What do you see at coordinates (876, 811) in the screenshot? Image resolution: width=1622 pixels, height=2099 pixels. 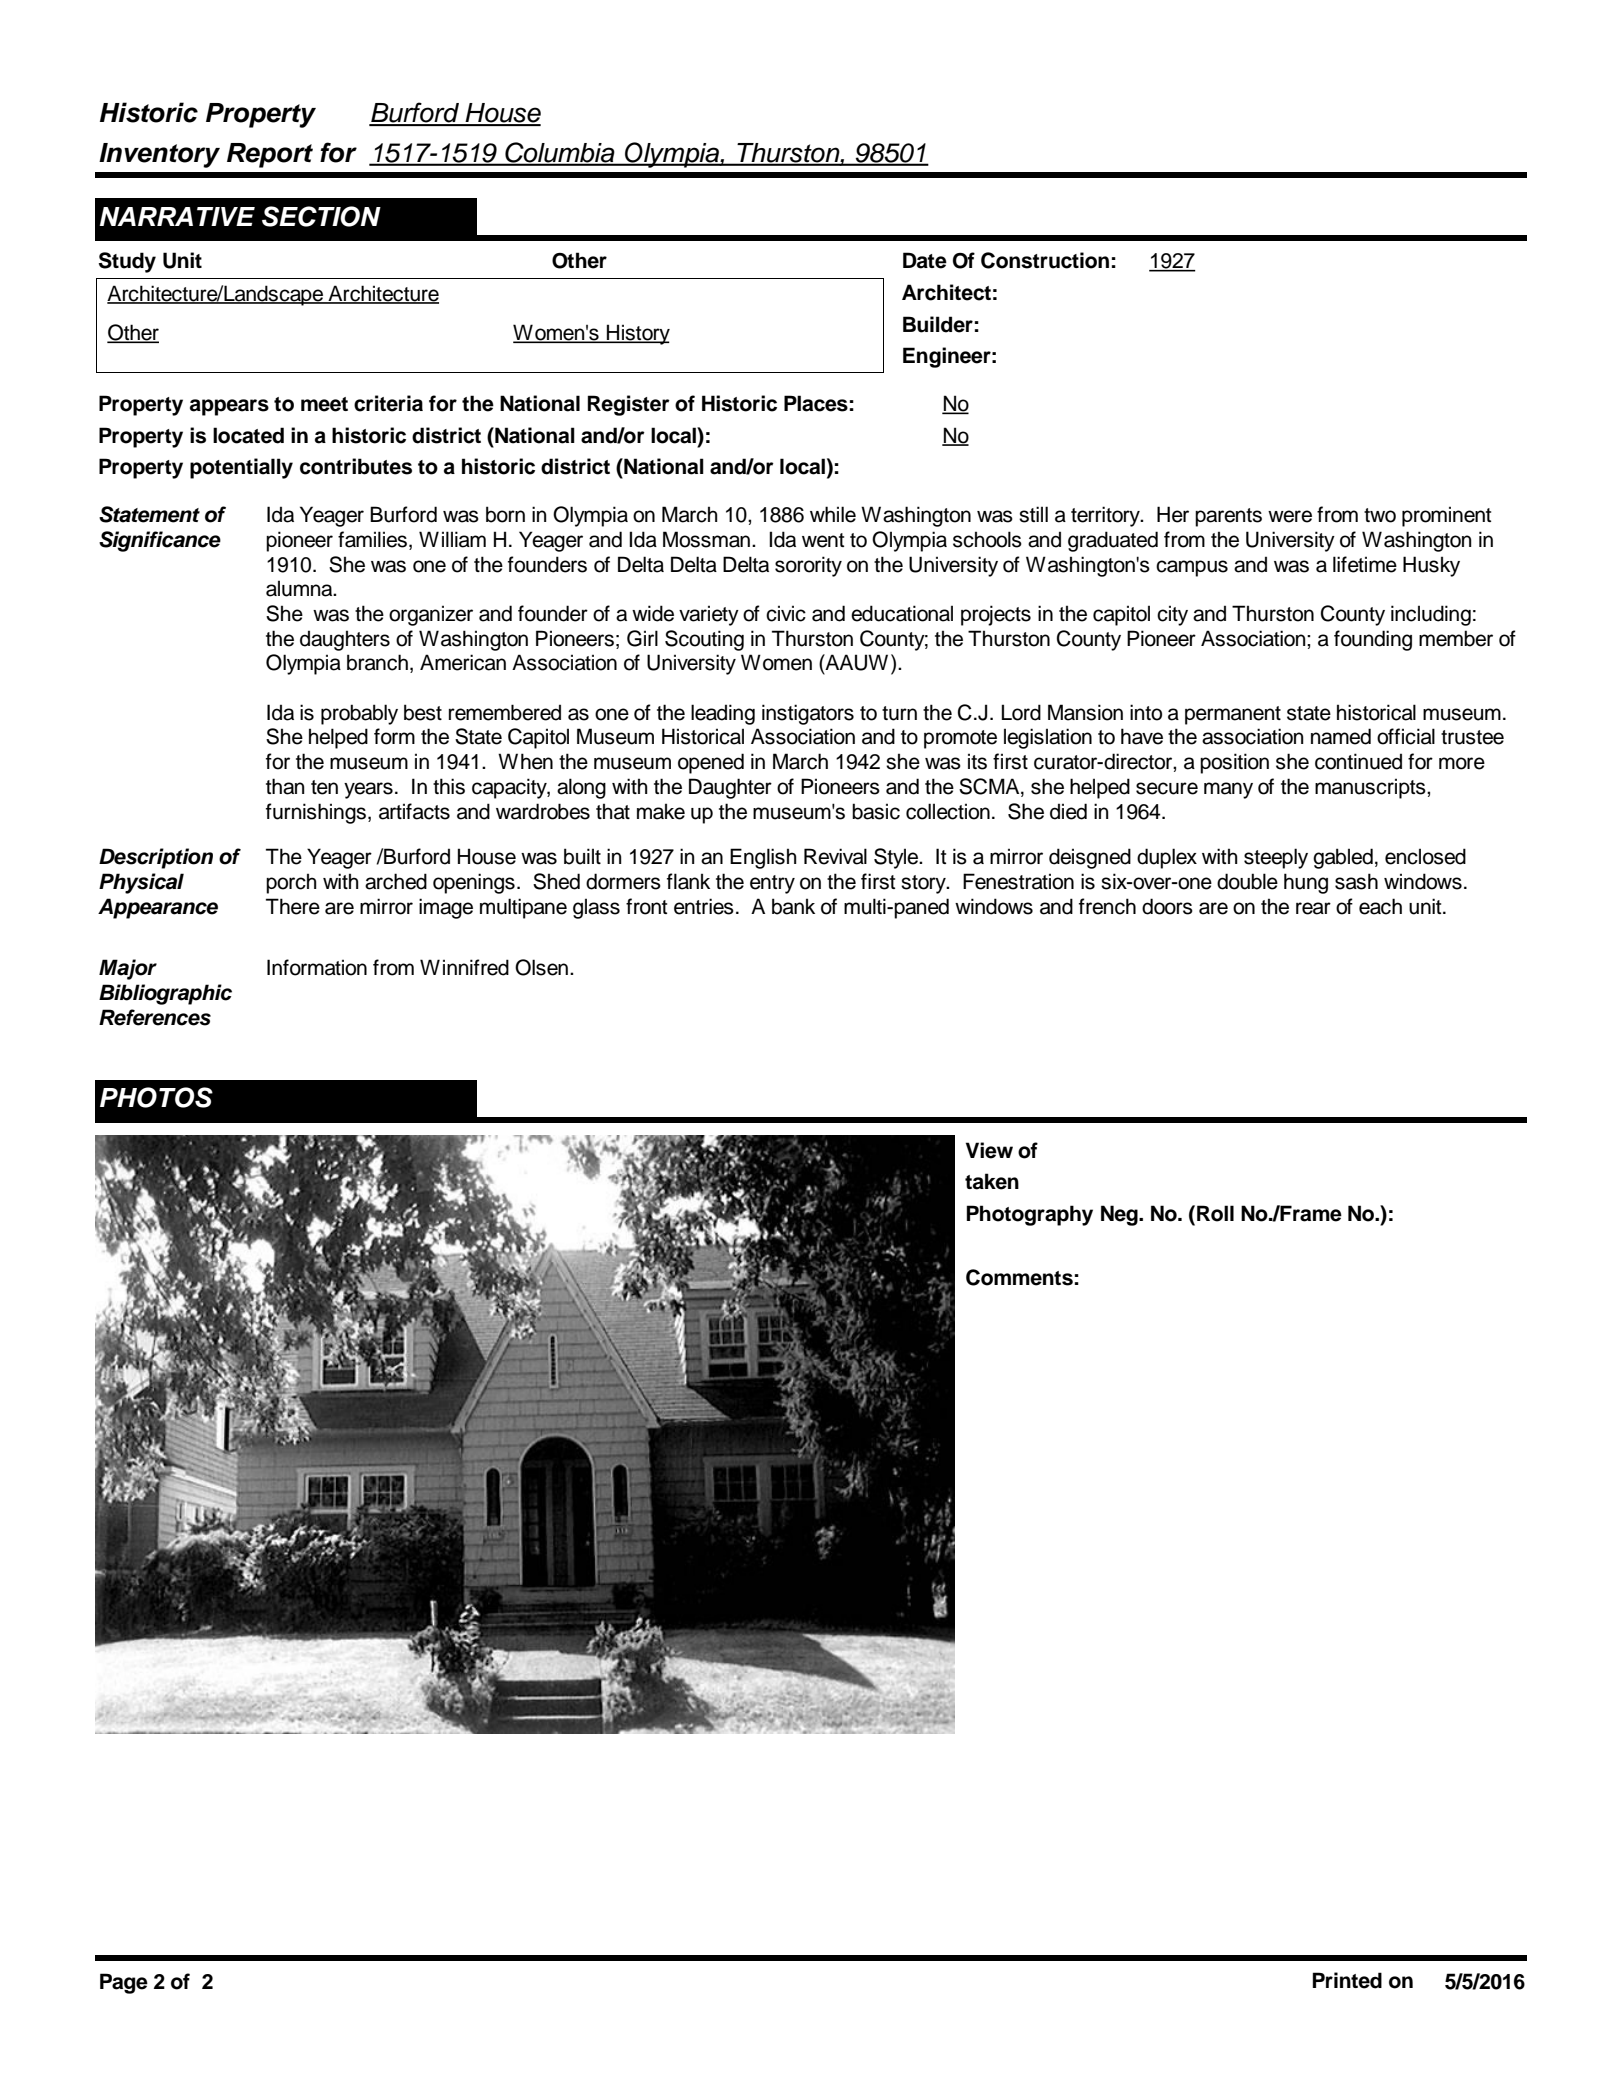 I see `basic` at bounding box center [876, 811].
